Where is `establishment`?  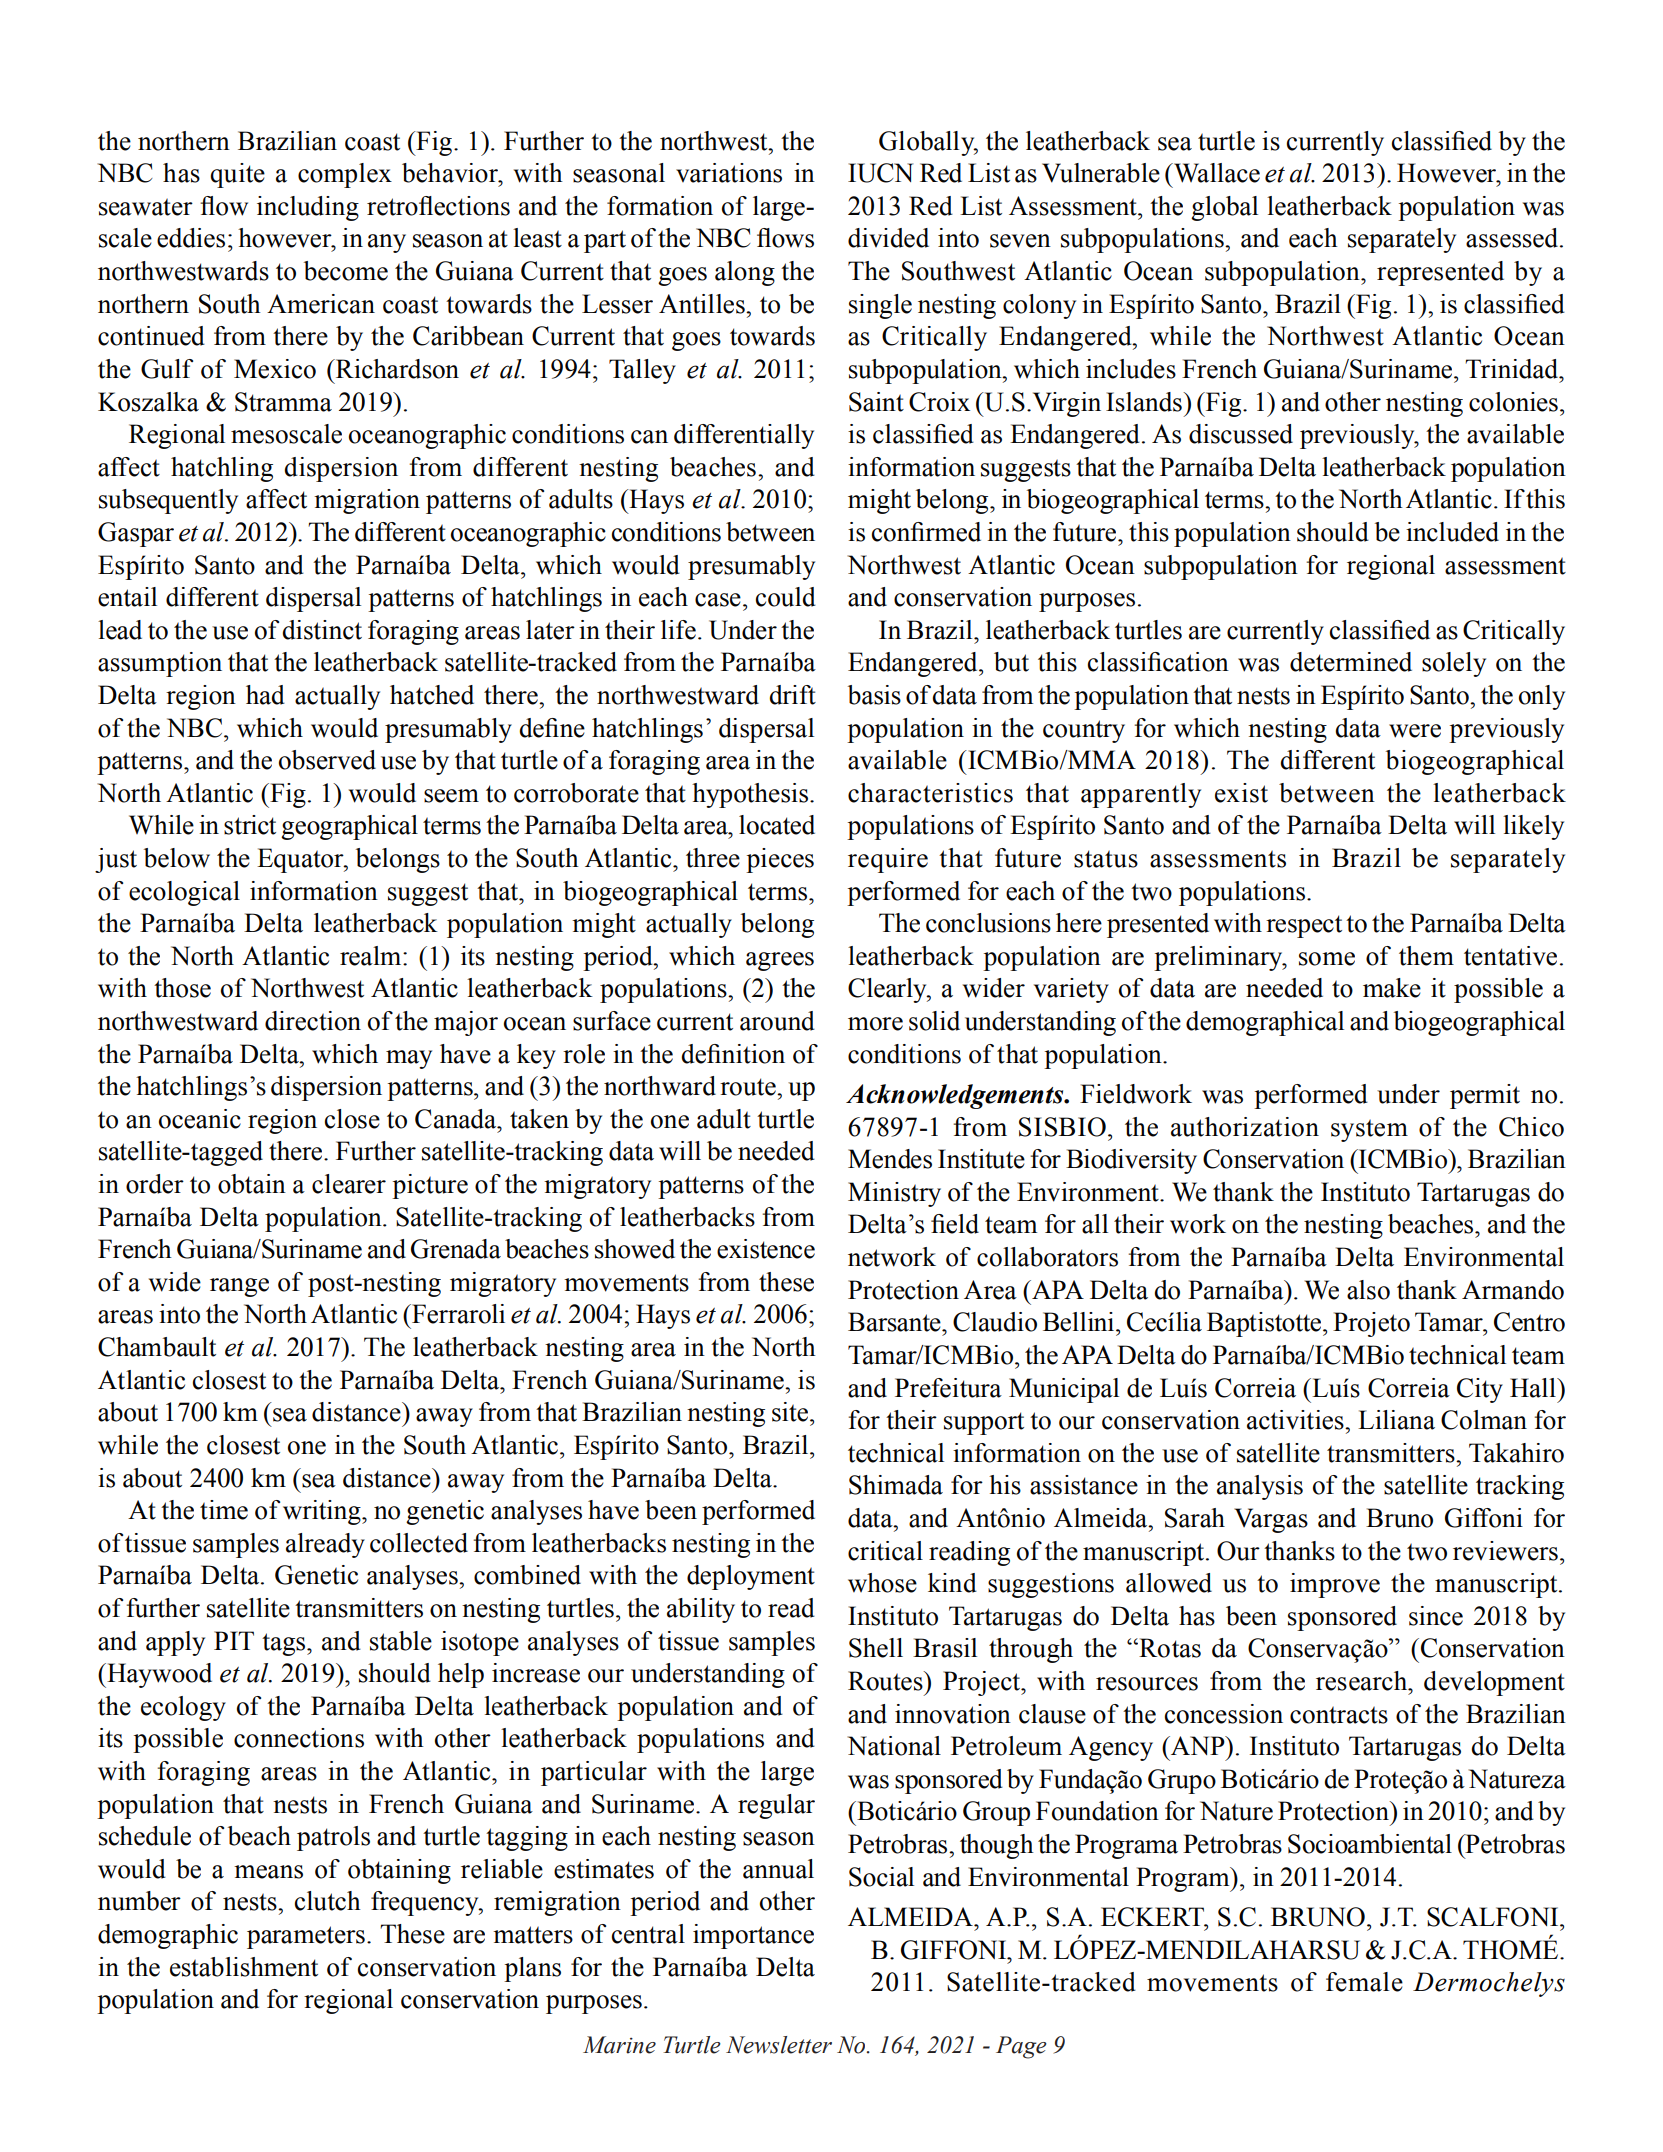 establishment is located at coordinates (244, 1967).
